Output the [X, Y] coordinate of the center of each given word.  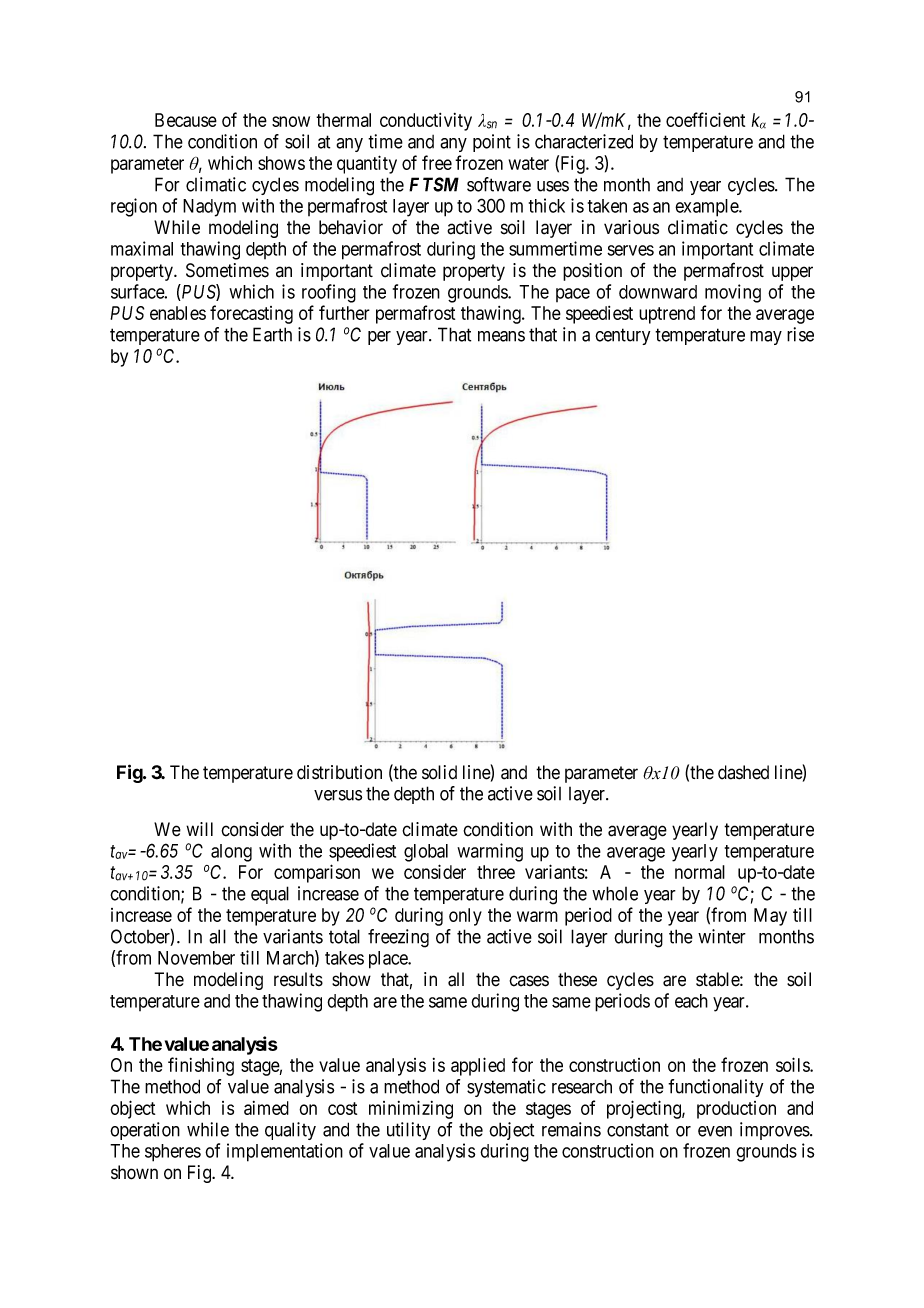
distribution [339, 772]
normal [700, 872]
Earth [272, 334]
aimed [266, 1108]
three [496, 872]
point [492, 143]
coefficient [705, 119]
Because [186, 120]
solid [439, 772]
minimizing [411, 1109]
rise [800, 334]
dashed [743, 772]
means [501, 336]
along [231, 853]
